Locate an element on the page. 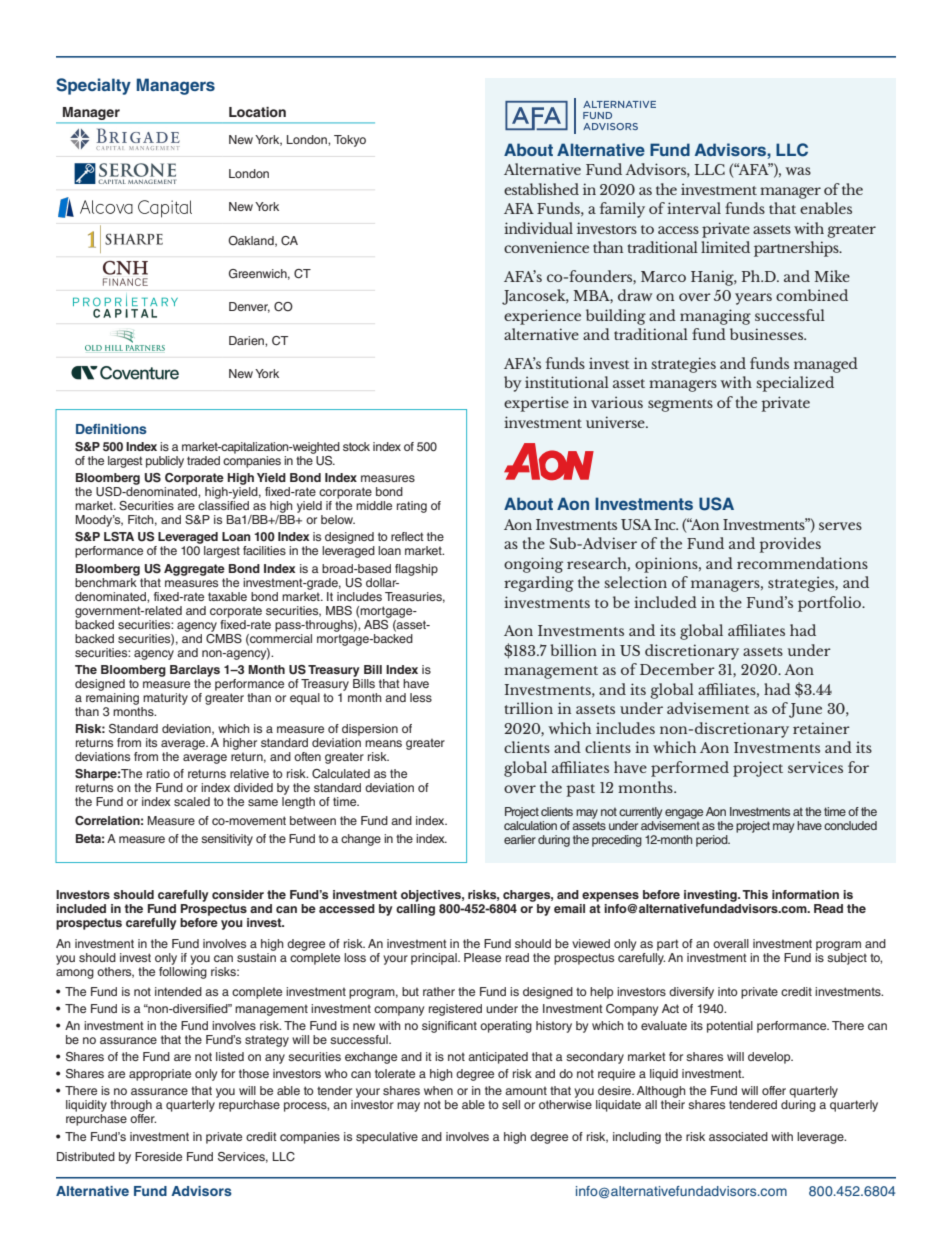  segments is located at coordinates (680, 405).
